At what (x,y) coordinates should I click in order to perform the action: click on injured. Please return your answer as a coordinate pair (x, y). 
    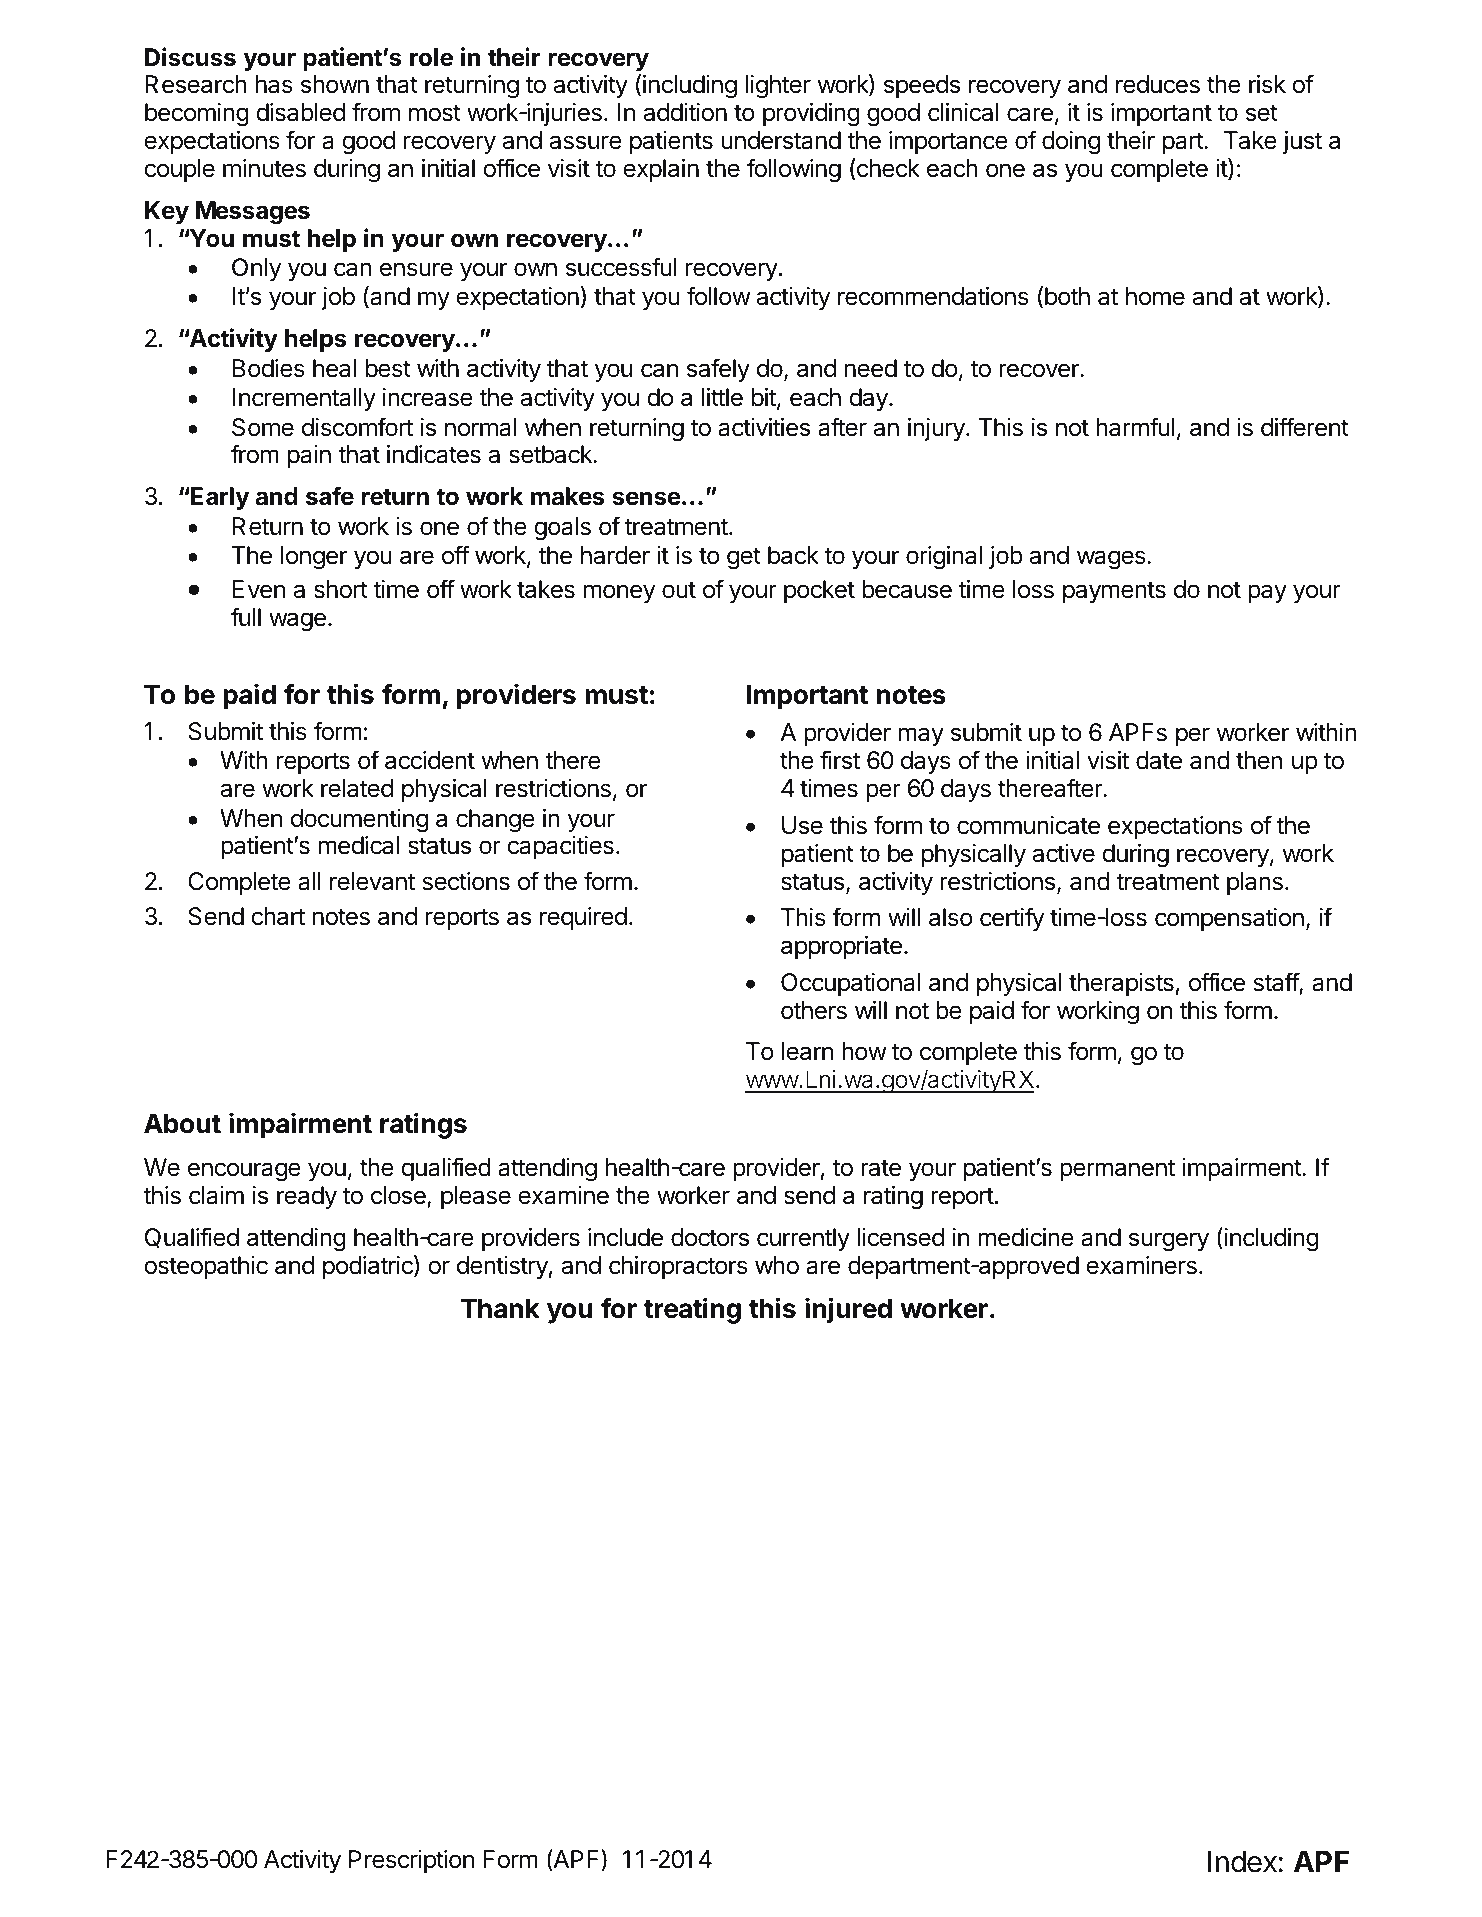
    Looking at the image, I should click on (848, 1310).
